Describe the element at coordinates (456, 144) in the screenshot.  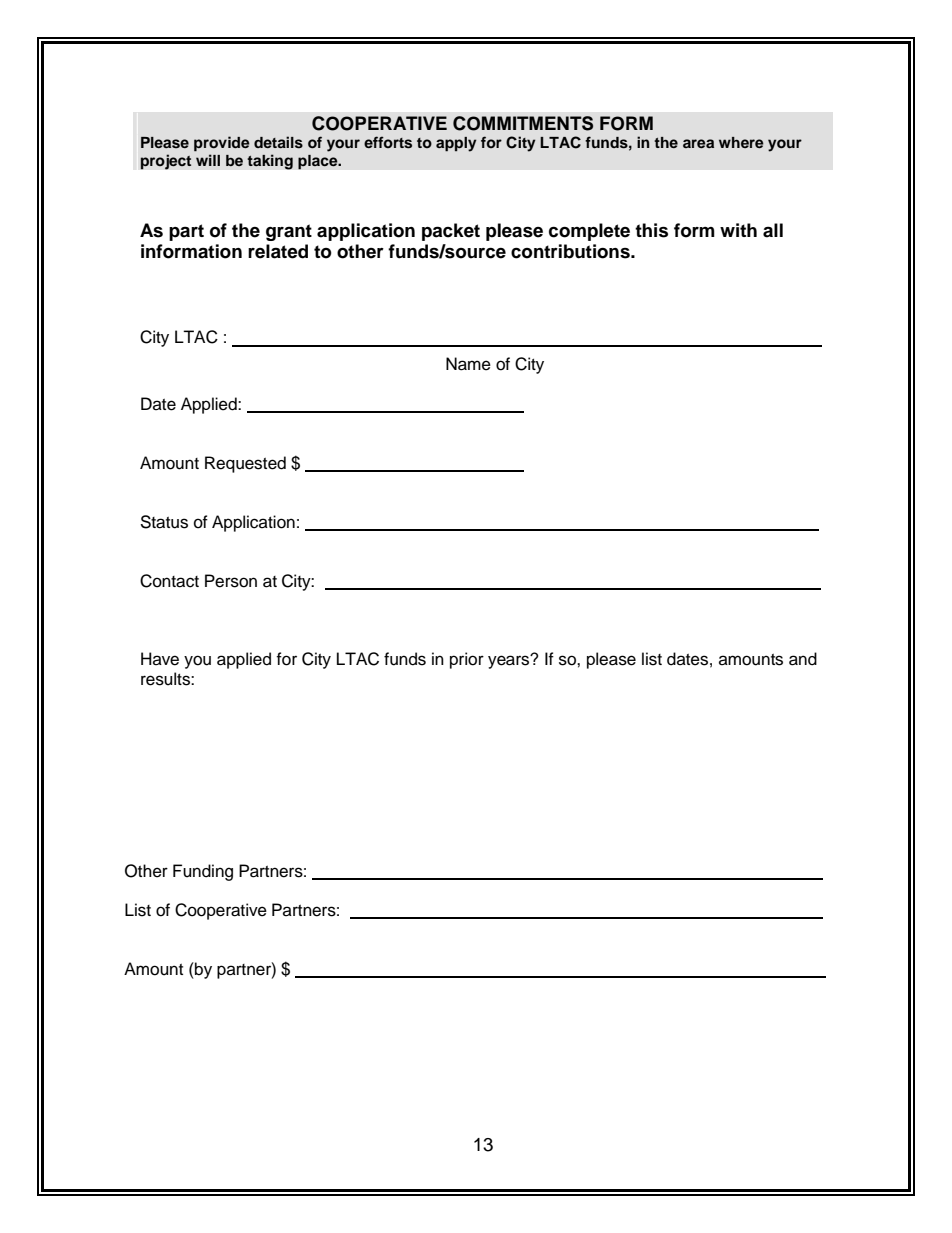
I see `apply` at that location.
